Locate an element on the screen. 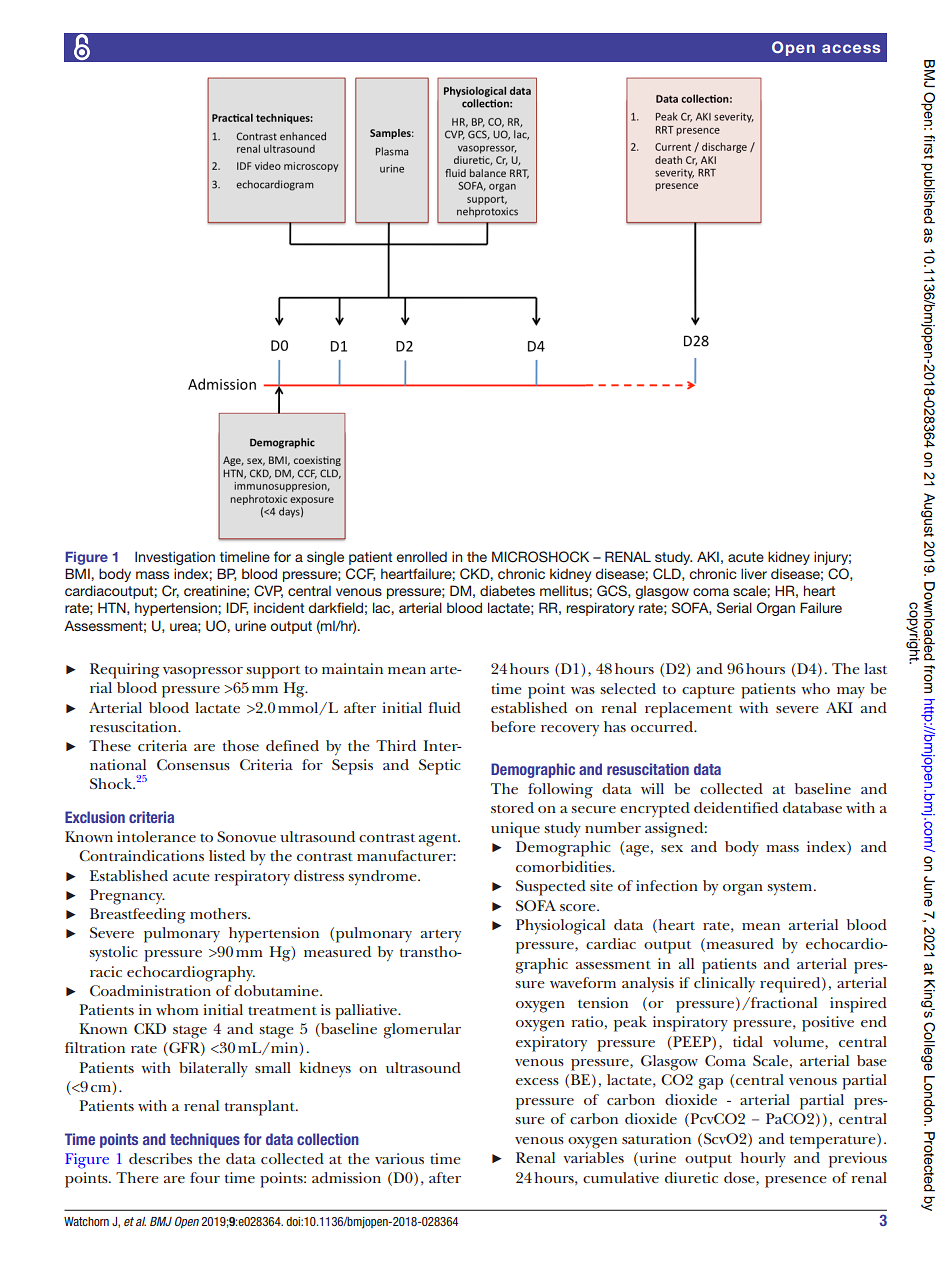  various is located at coordinates (399, 1158).
